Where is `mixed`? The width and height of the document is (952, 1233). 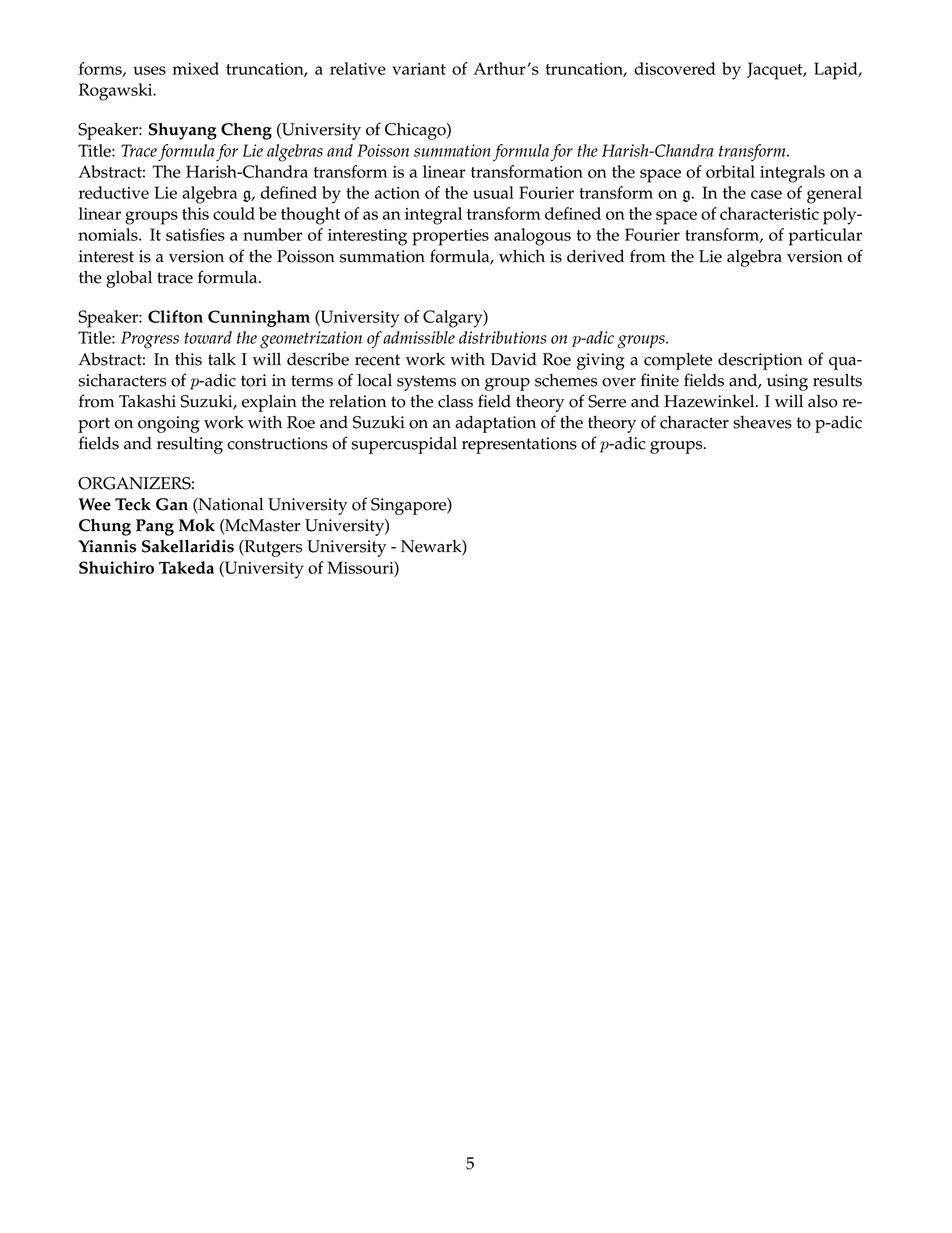
mixed is located at coordinates (195, 68).
